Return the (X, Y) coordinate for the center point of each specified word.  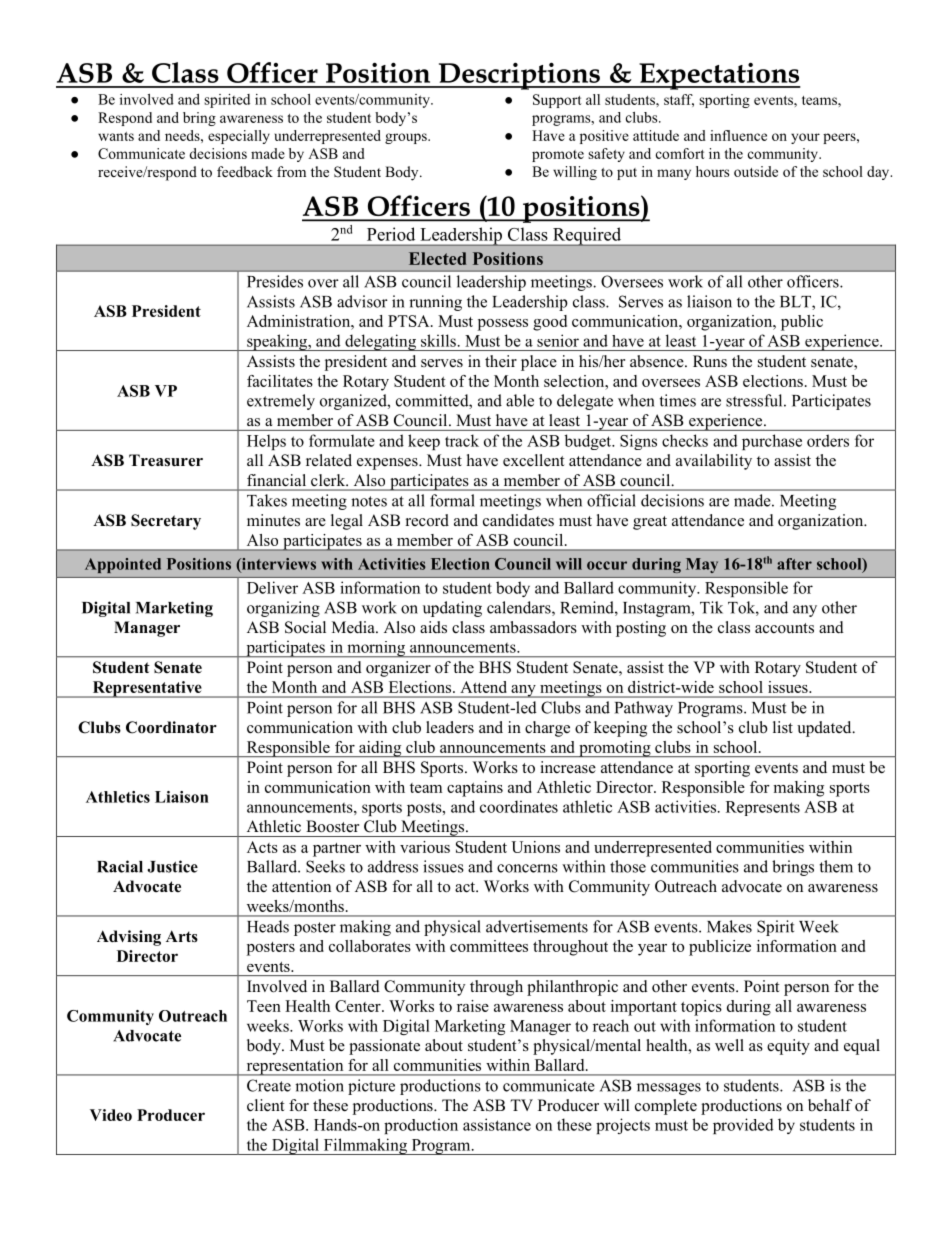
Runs (710, 361)
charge (547, 729)
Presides (275, 281)
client (265, 1105)
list (783, 727)
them (836, 866)
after (794, 564)
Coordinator (171, 727)
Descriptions (519, 76)
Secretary (166, 522)
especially (239, 137)
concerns (527, 868)
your (805, 138)
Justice (172, 866)
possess (503, 325)
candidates (518, 520)
